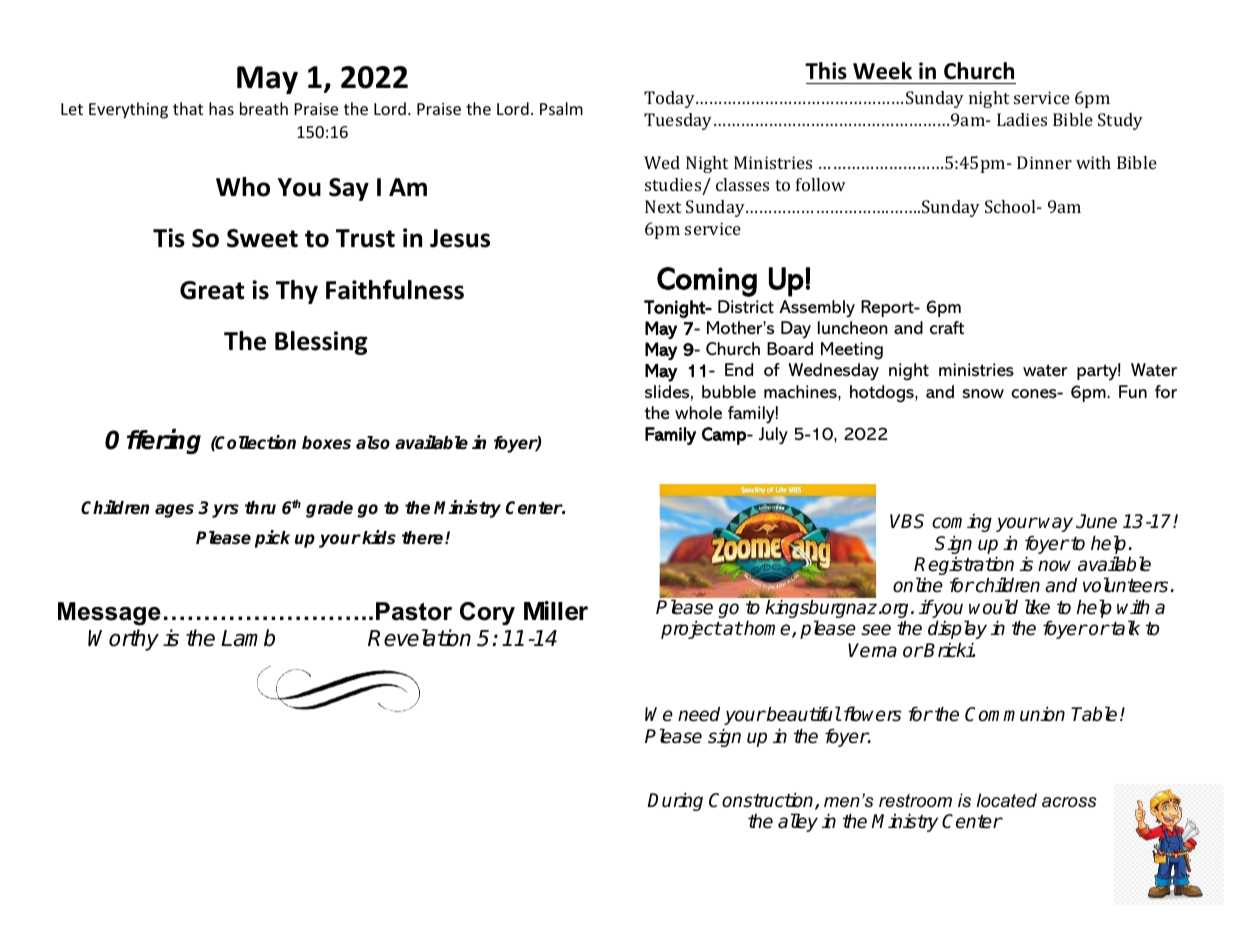 The width and height of the image is (1233, 952). Describe the element at coordinates (561, 108) in the image. I see `Psalm` at that location.
